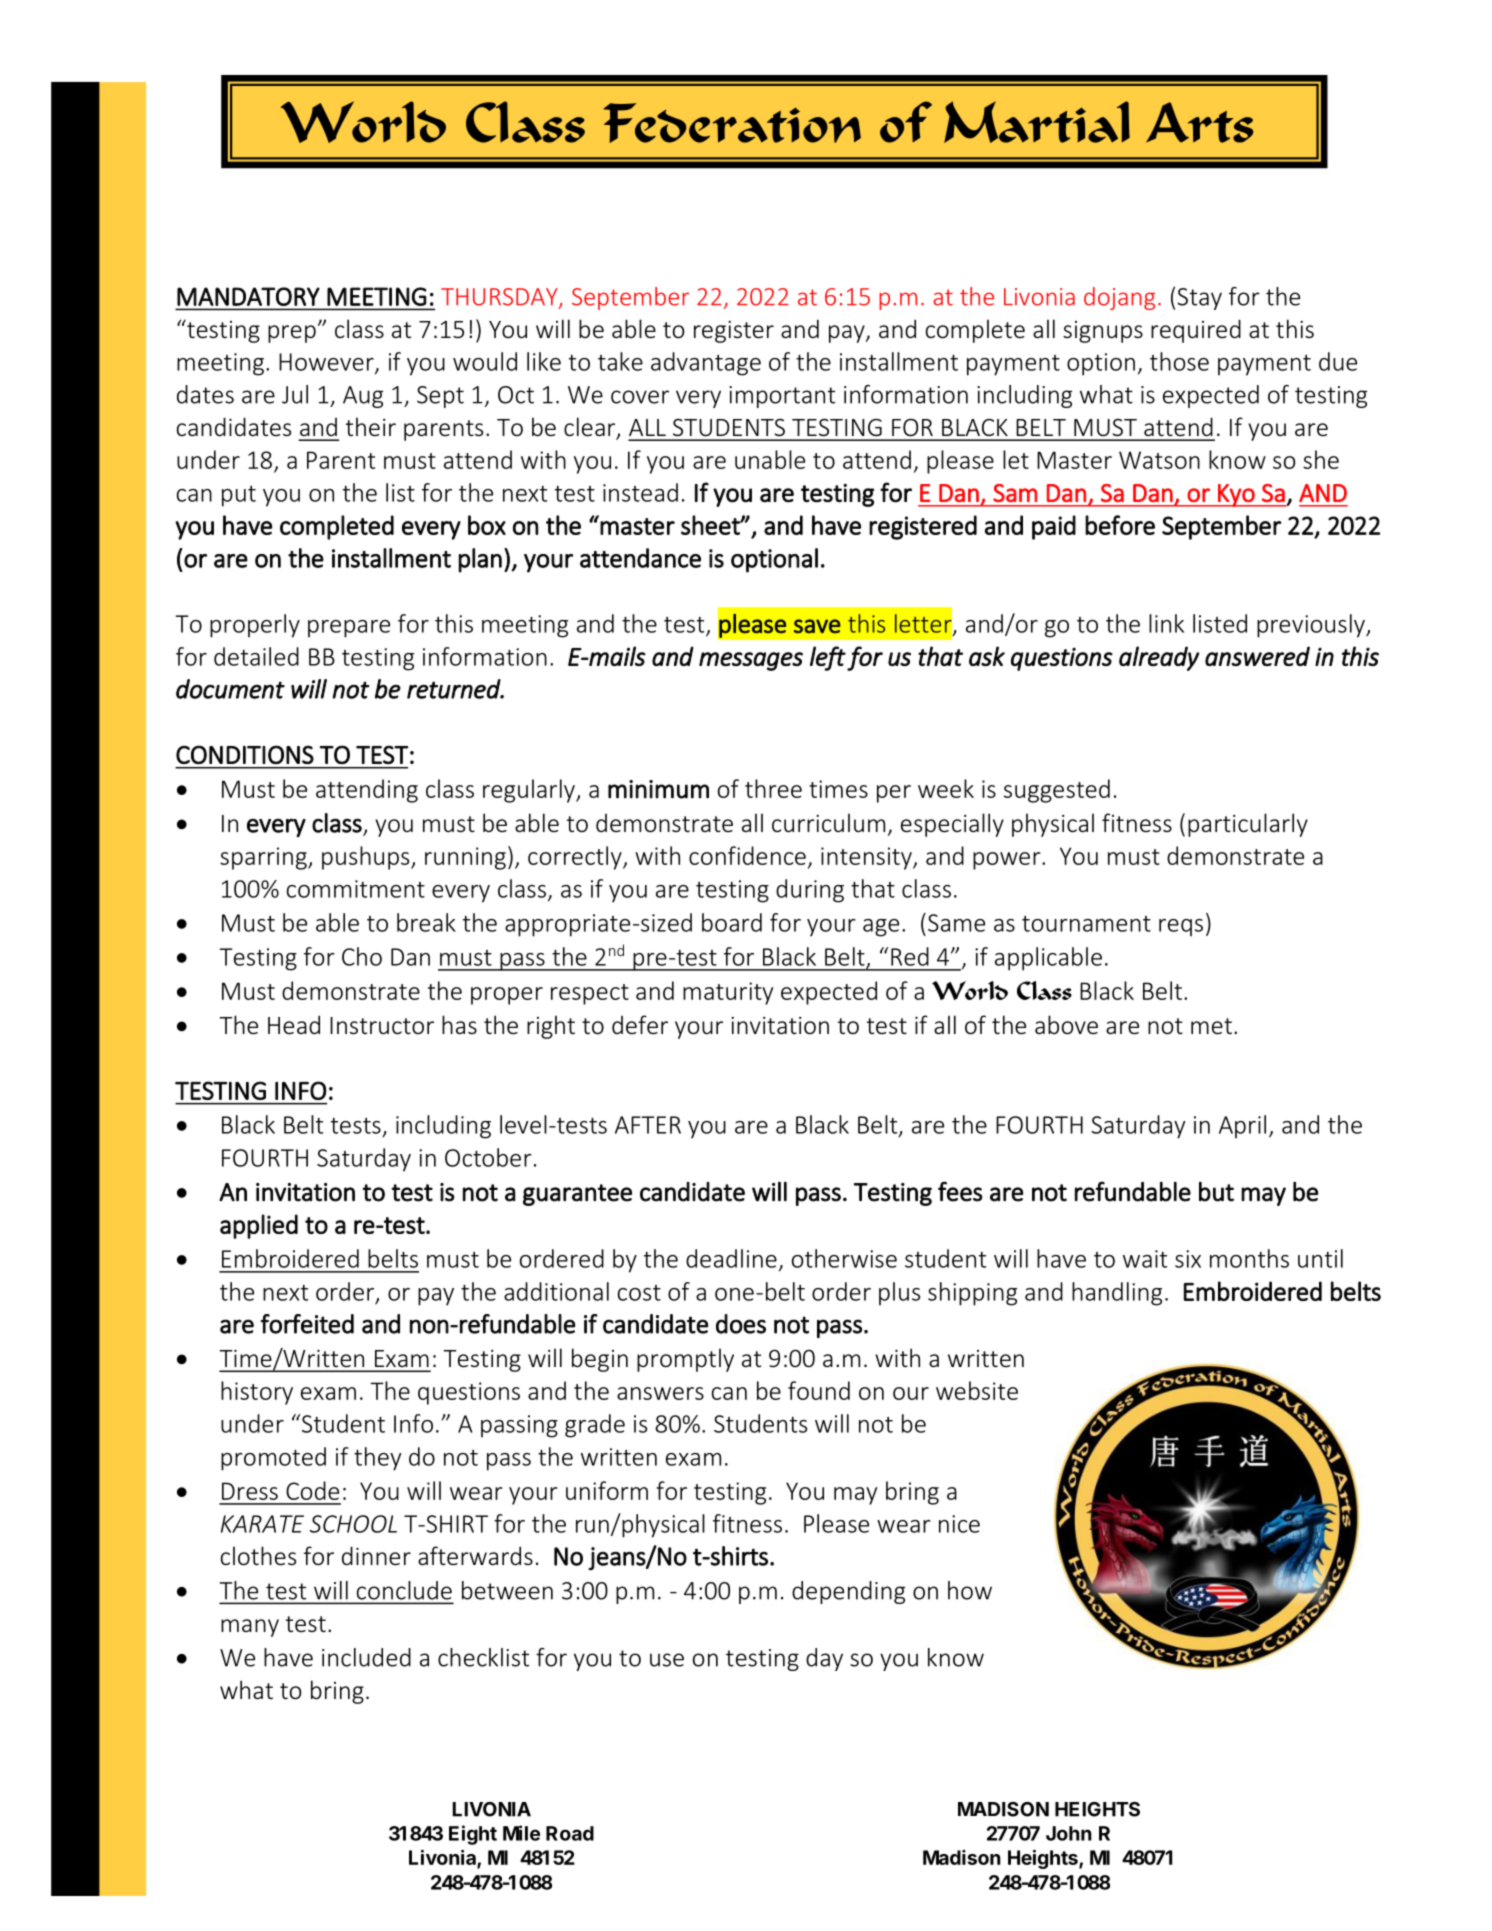 The image size is (1492, 1931). I want to click on handling, so click(1117, 1294).
